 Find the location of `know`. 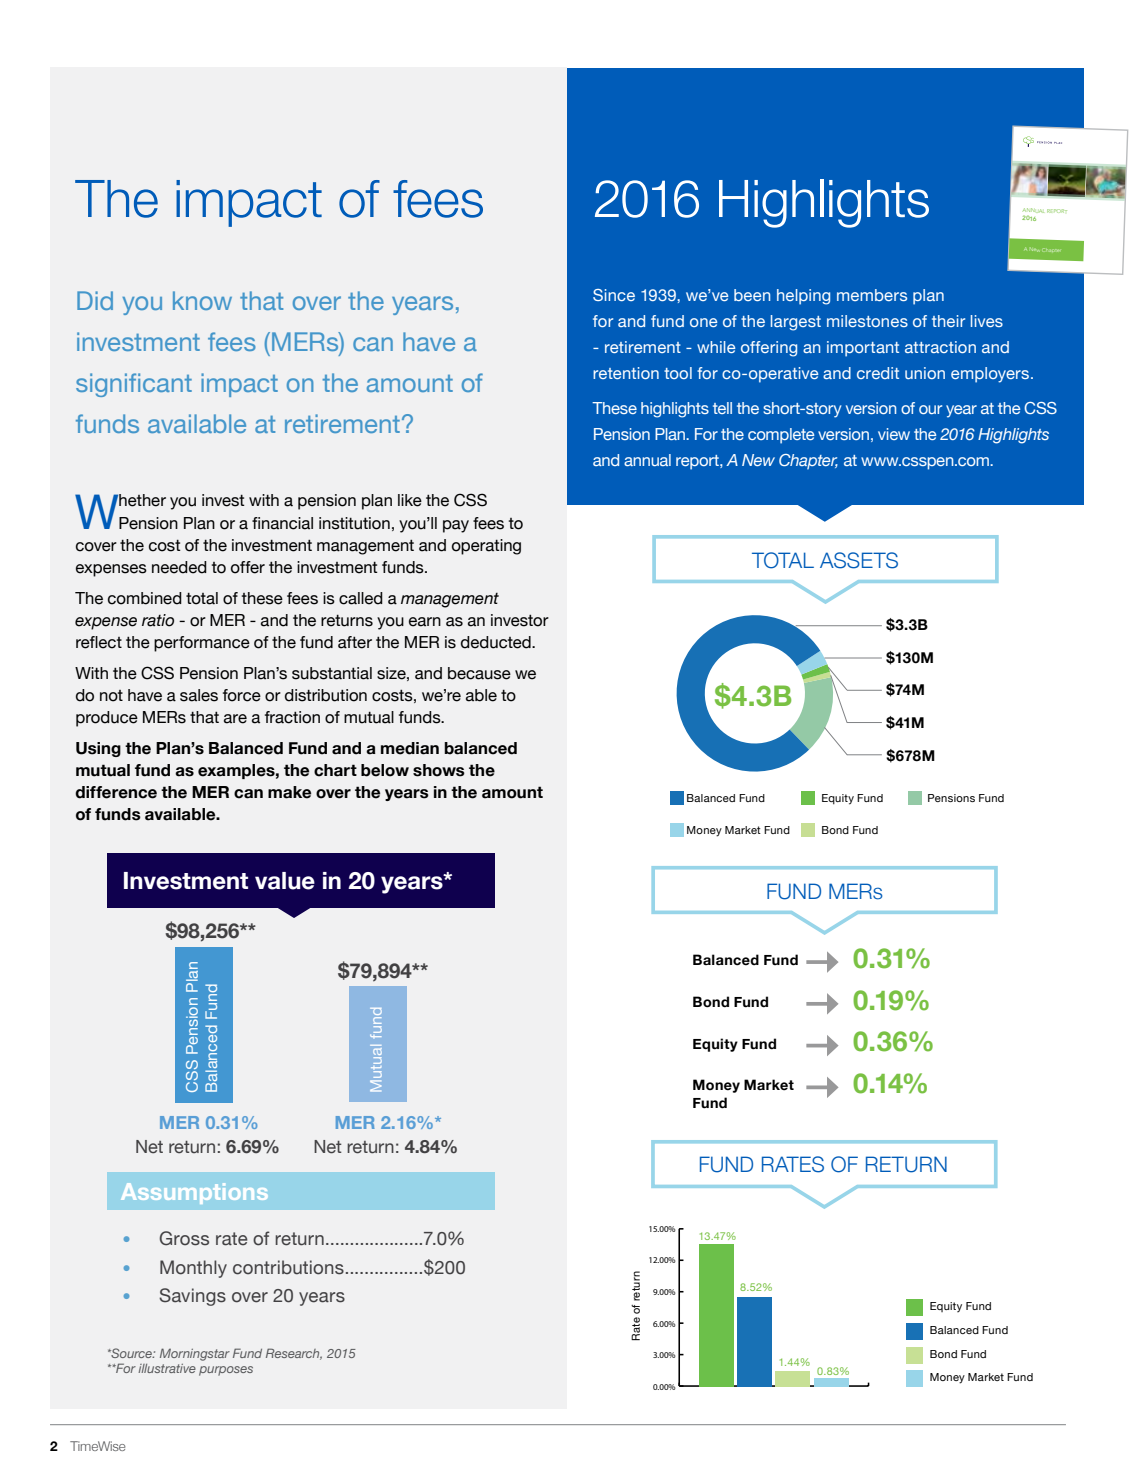

know is located at coordinates (202, 300).
